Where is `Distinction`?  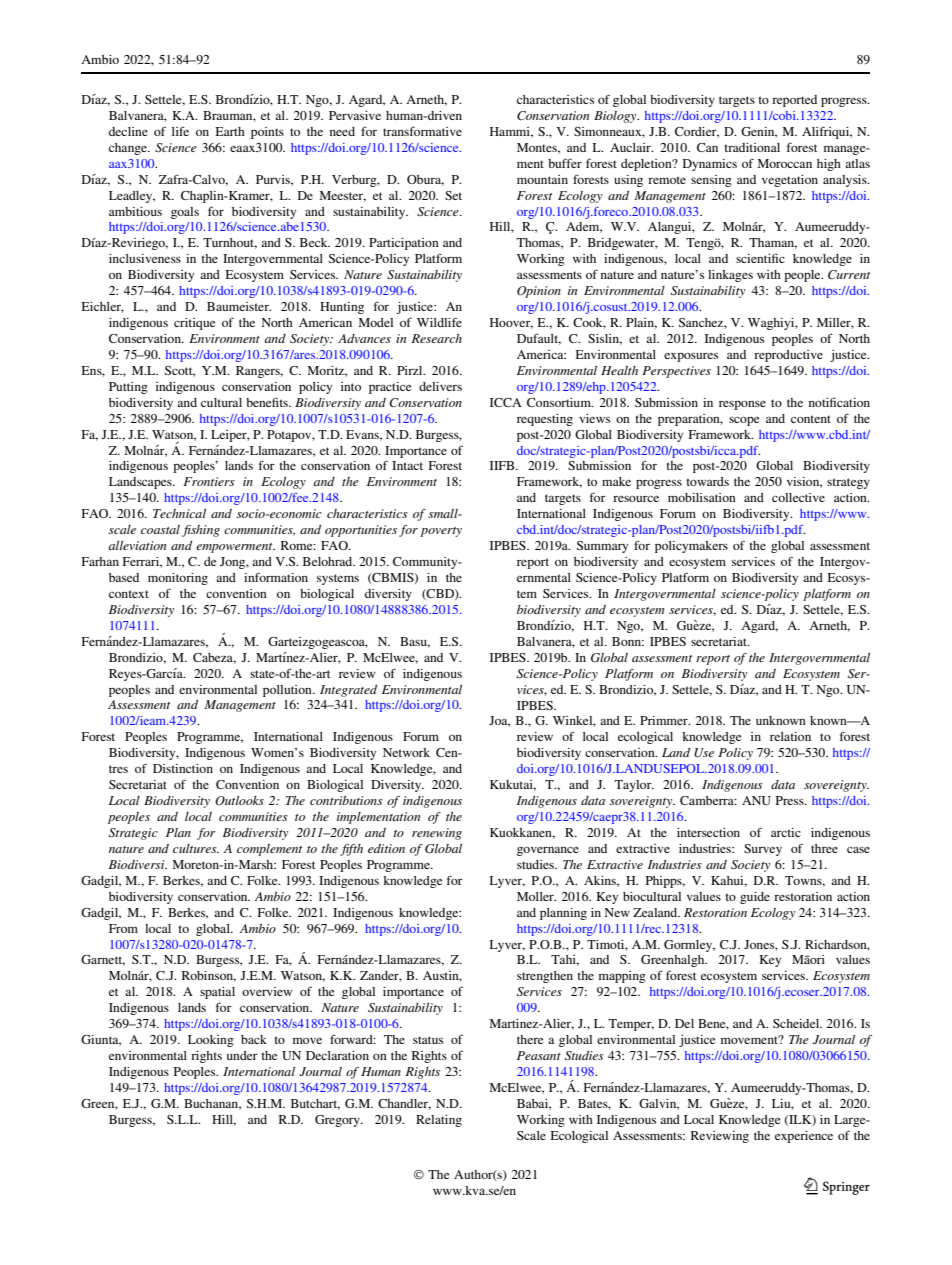
Distinction is located at coordinates (183, 768).
